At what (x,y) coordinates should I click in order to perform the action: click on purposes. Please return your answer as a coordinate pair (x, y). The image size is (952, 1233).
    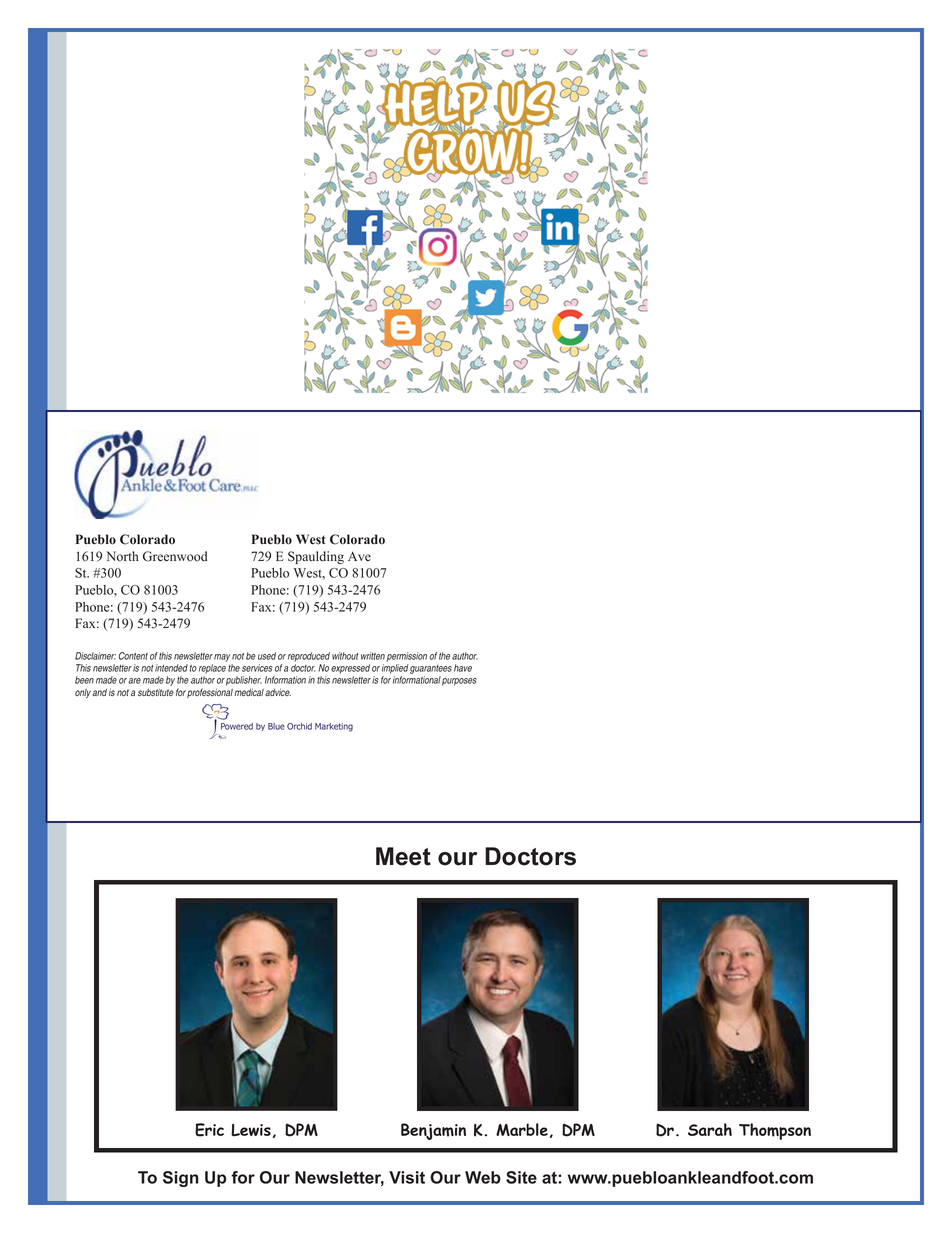
    Looking at the image, I should click on (459, 682).
